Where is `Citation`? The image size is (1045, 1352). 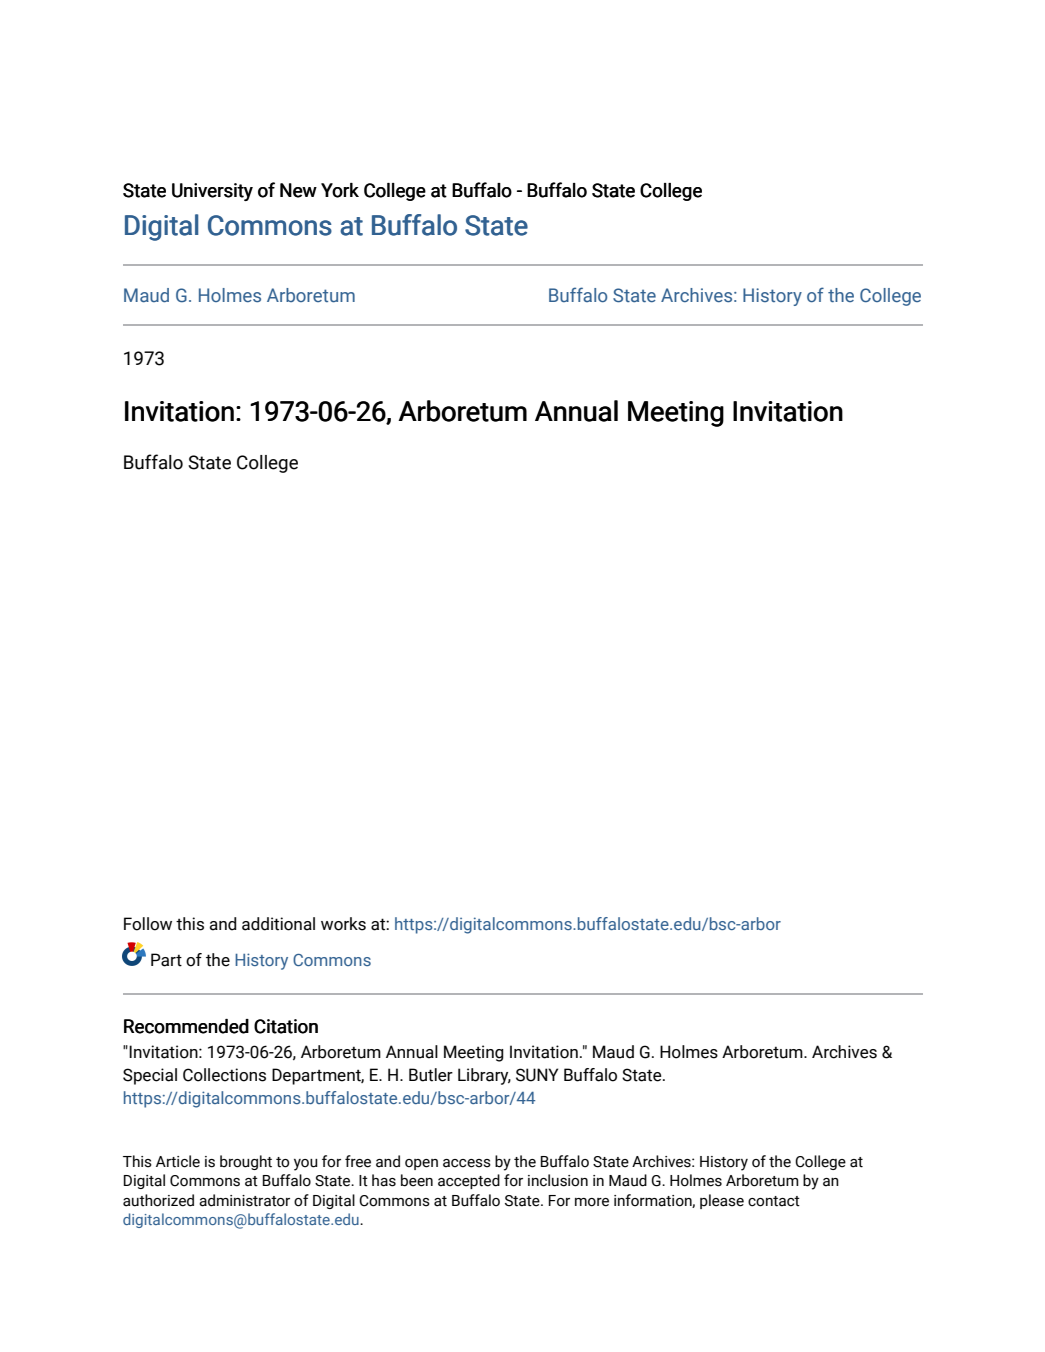 Citation is located at coordinates (286, 1026).
